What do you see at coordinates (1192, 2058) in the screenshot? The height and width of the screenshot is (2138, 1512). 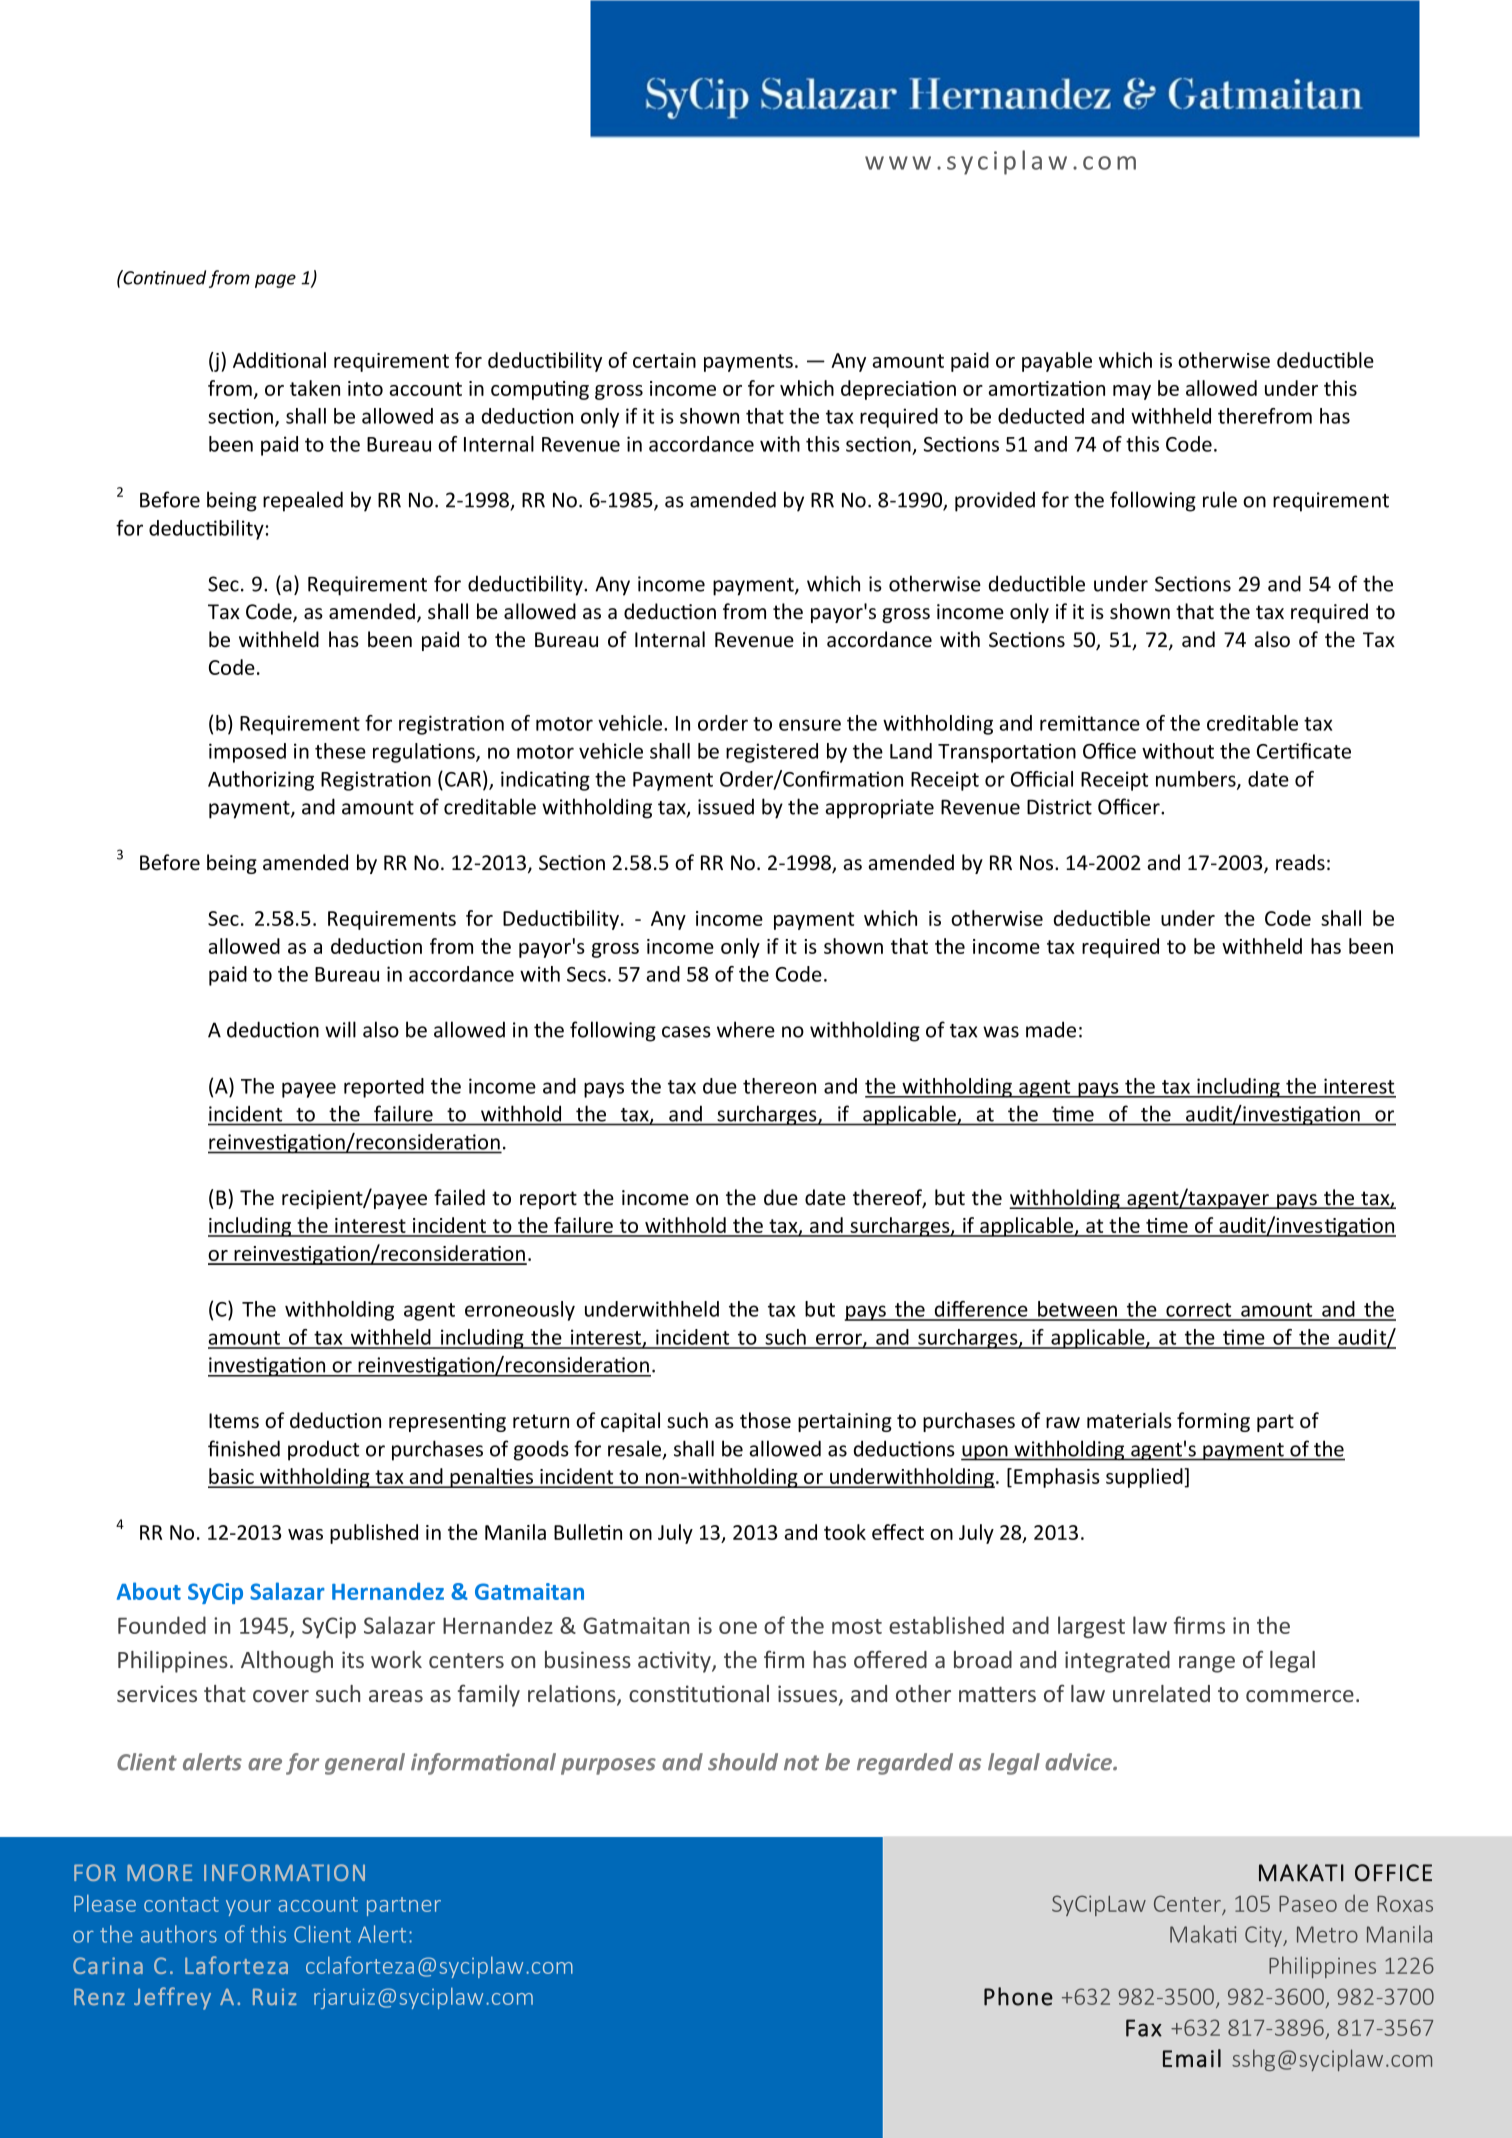 I see `Email` at bounding box center [1192, 2058].
